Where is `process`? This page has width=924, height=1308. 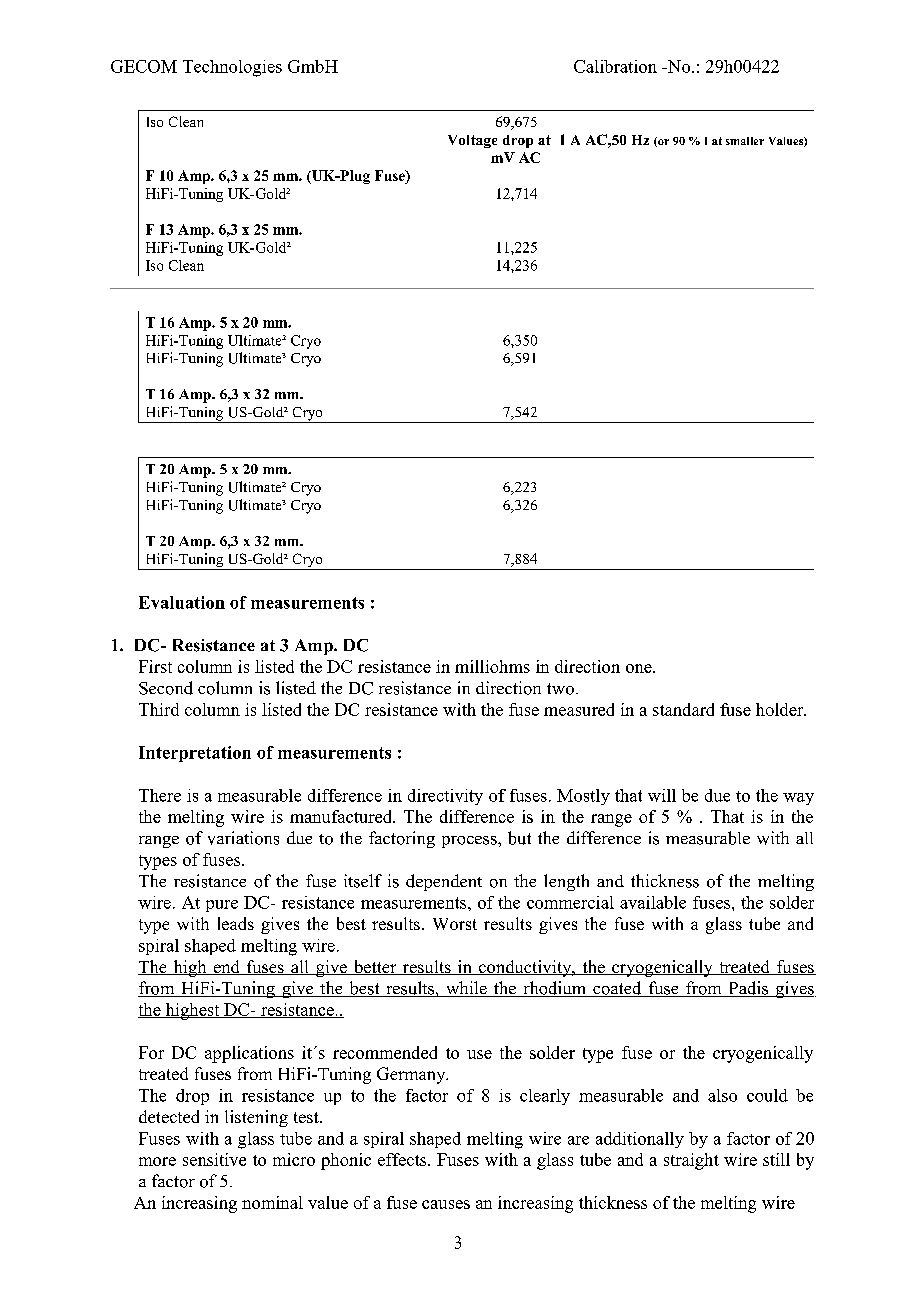
process is located at coordinates (470, 842).
